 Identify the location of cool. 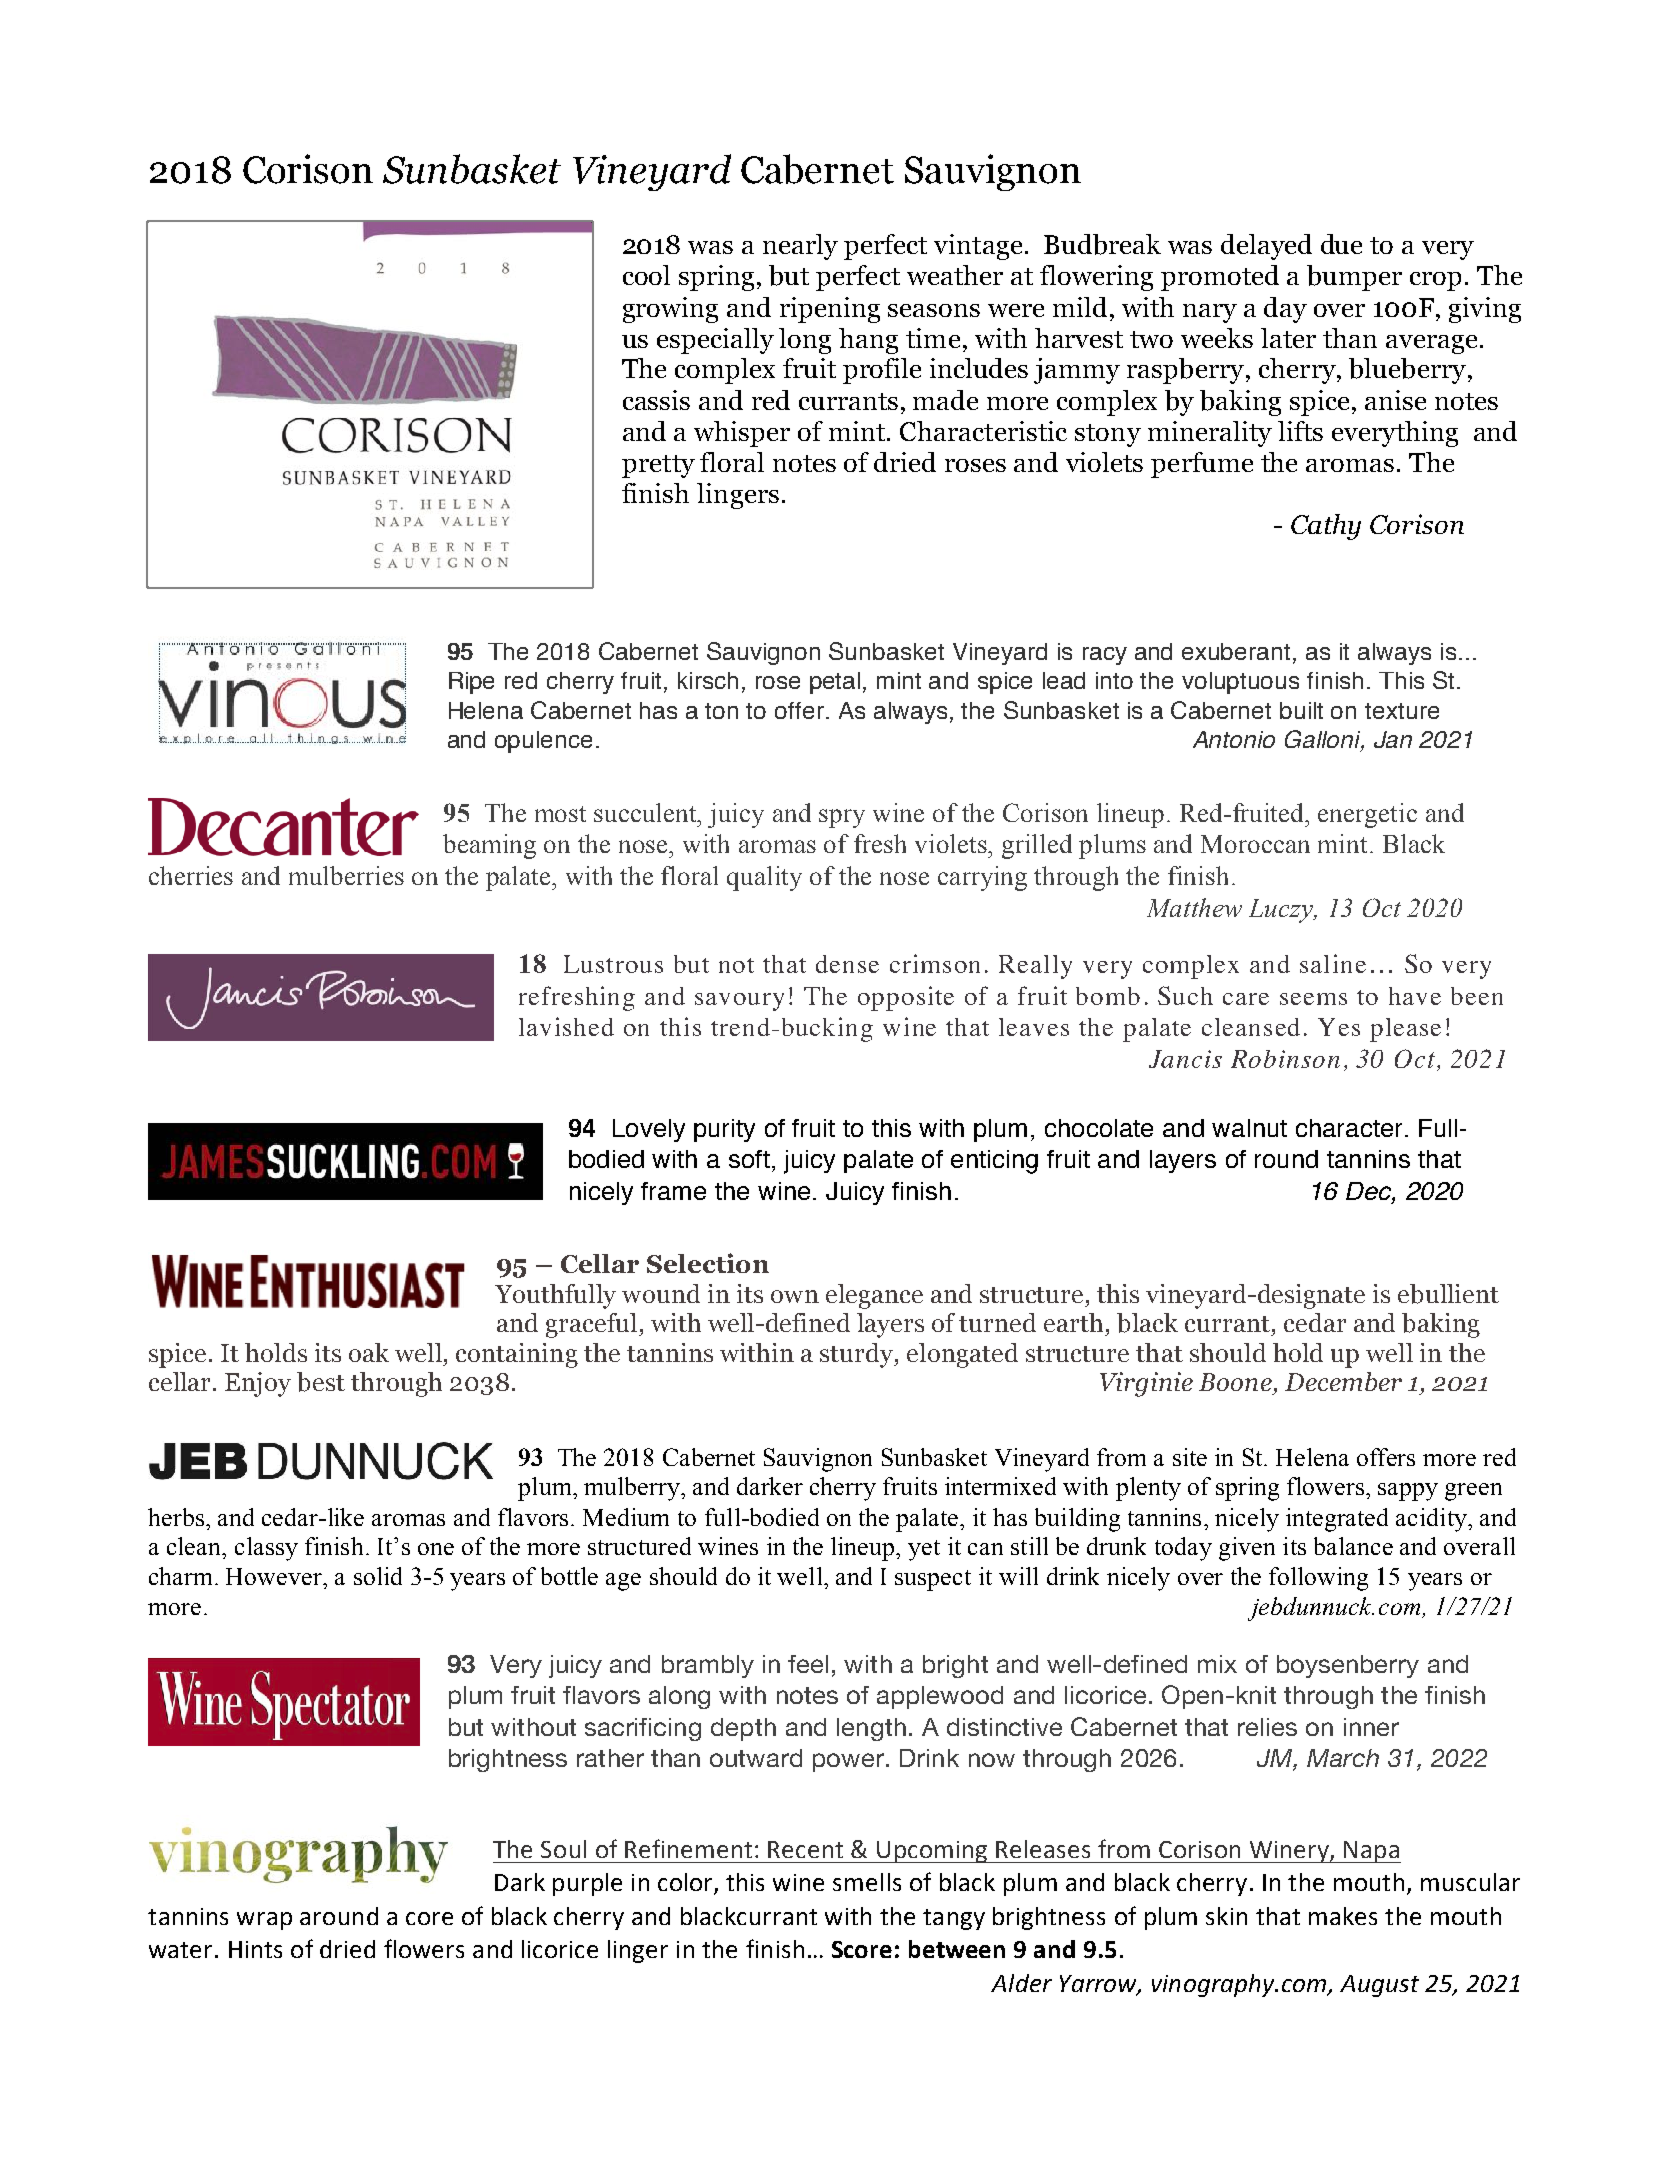
(646, 275).
